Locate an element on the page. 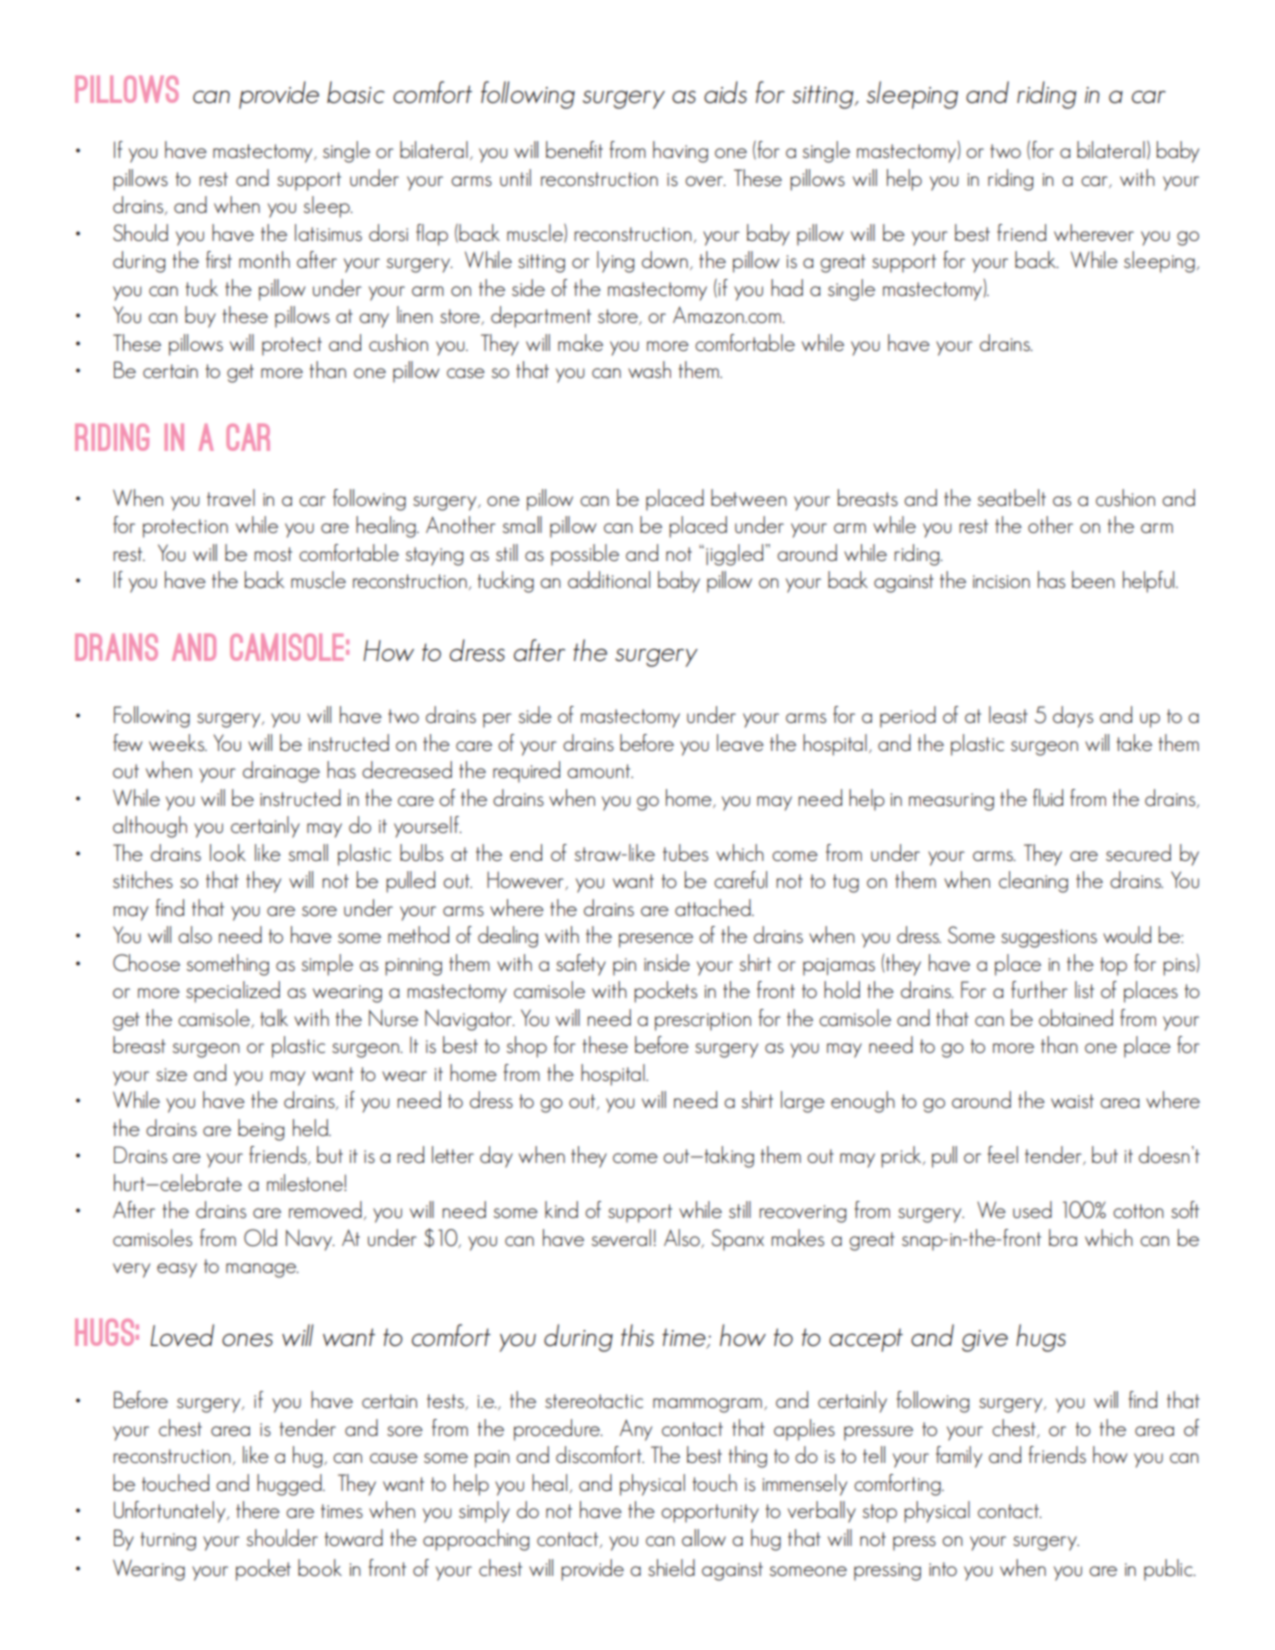 The height and width of the page is (1650, 1275). aids is located at coordinates (725, 92).
